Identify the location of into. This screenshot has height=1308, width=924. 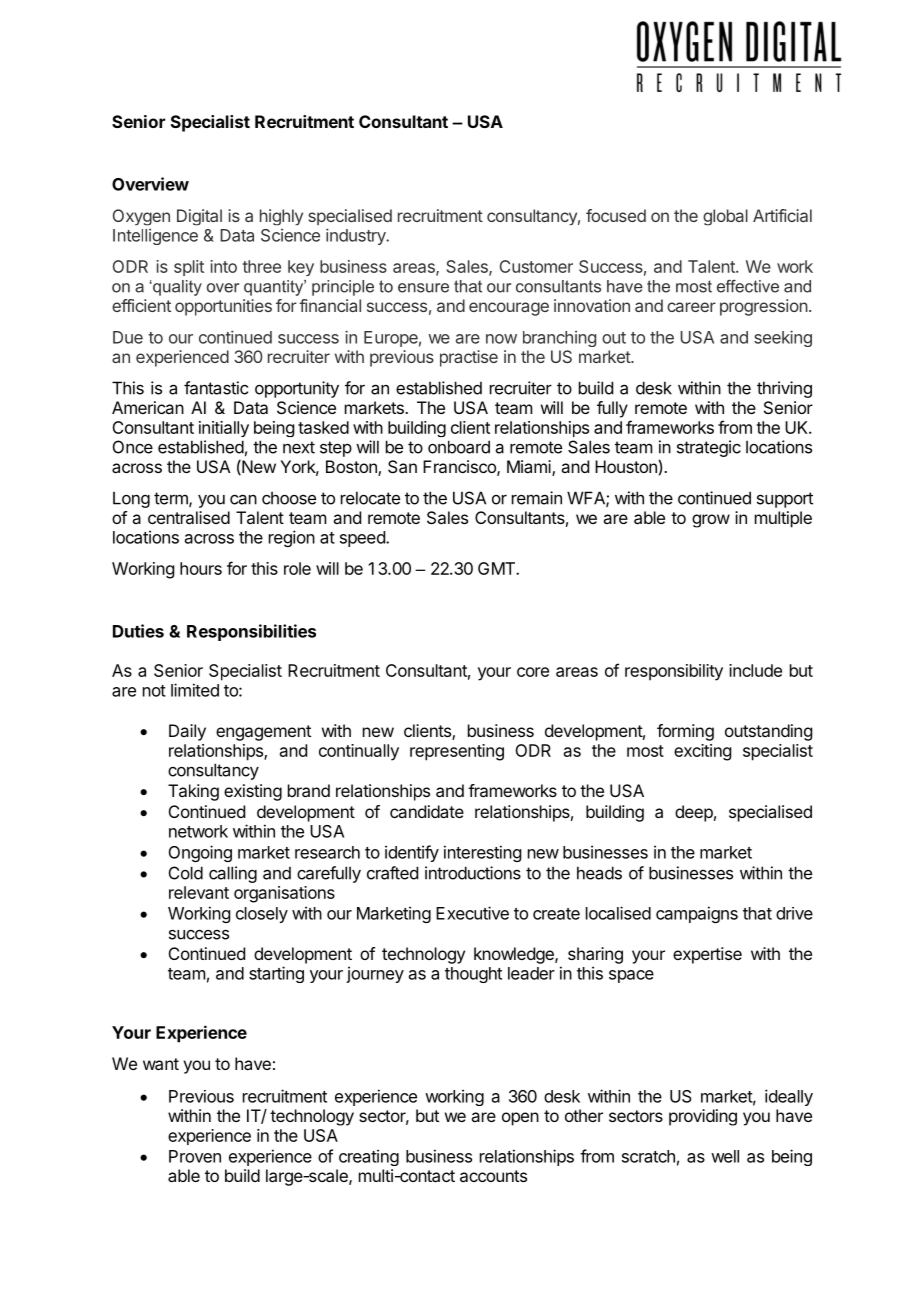
(223, 266).
